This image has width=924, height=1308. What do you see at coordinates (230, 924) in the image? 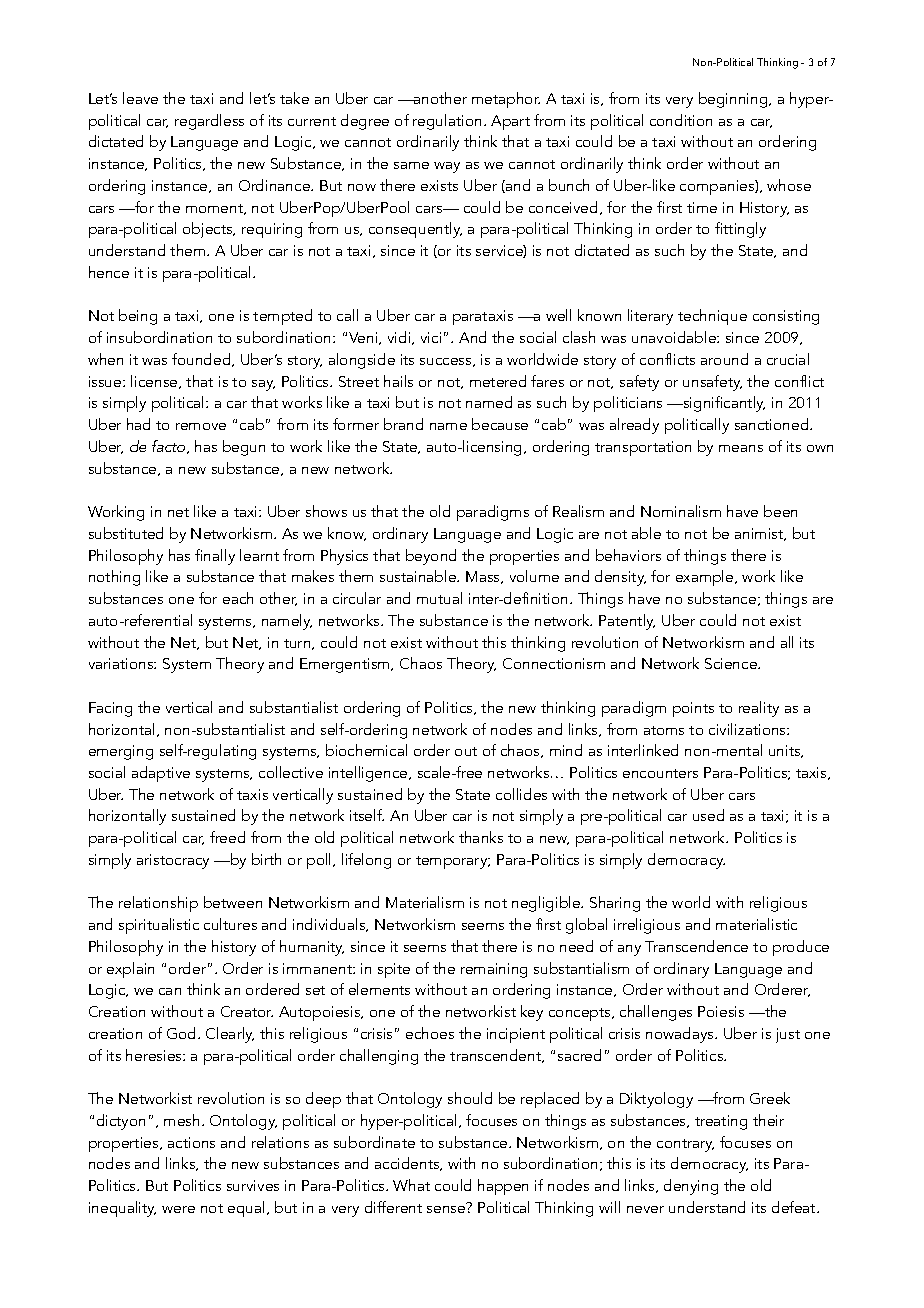
I see `cultures` at bounding box center [230, 924].
